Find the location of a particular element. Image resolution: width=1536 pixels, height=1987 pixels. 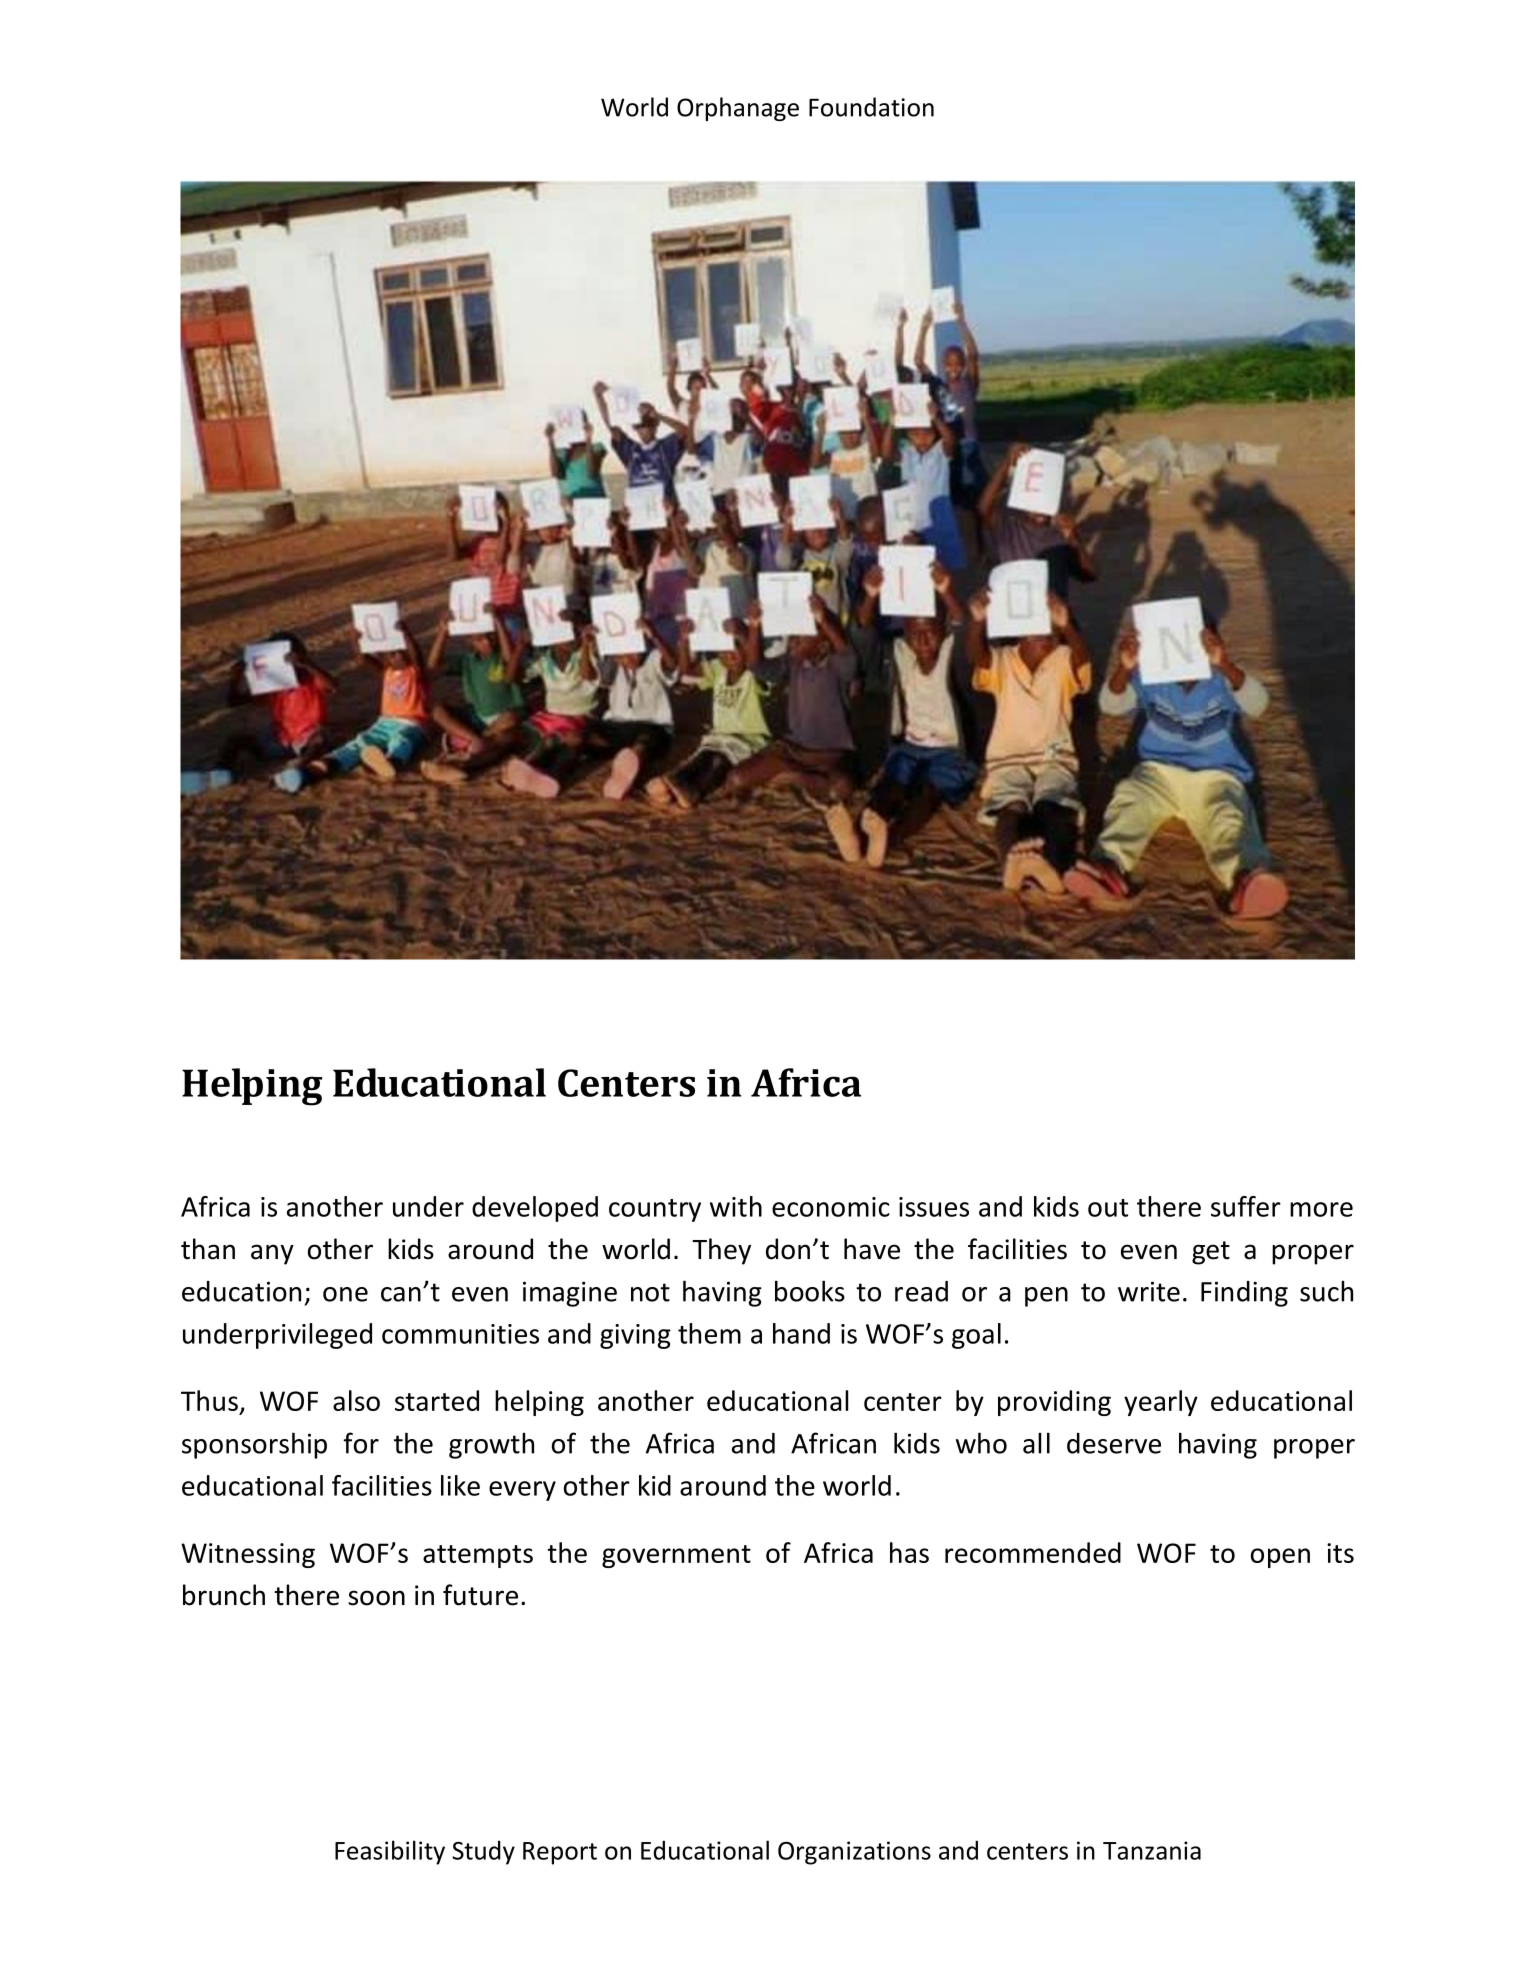

Foundation is located at coordinates (871, 107).
